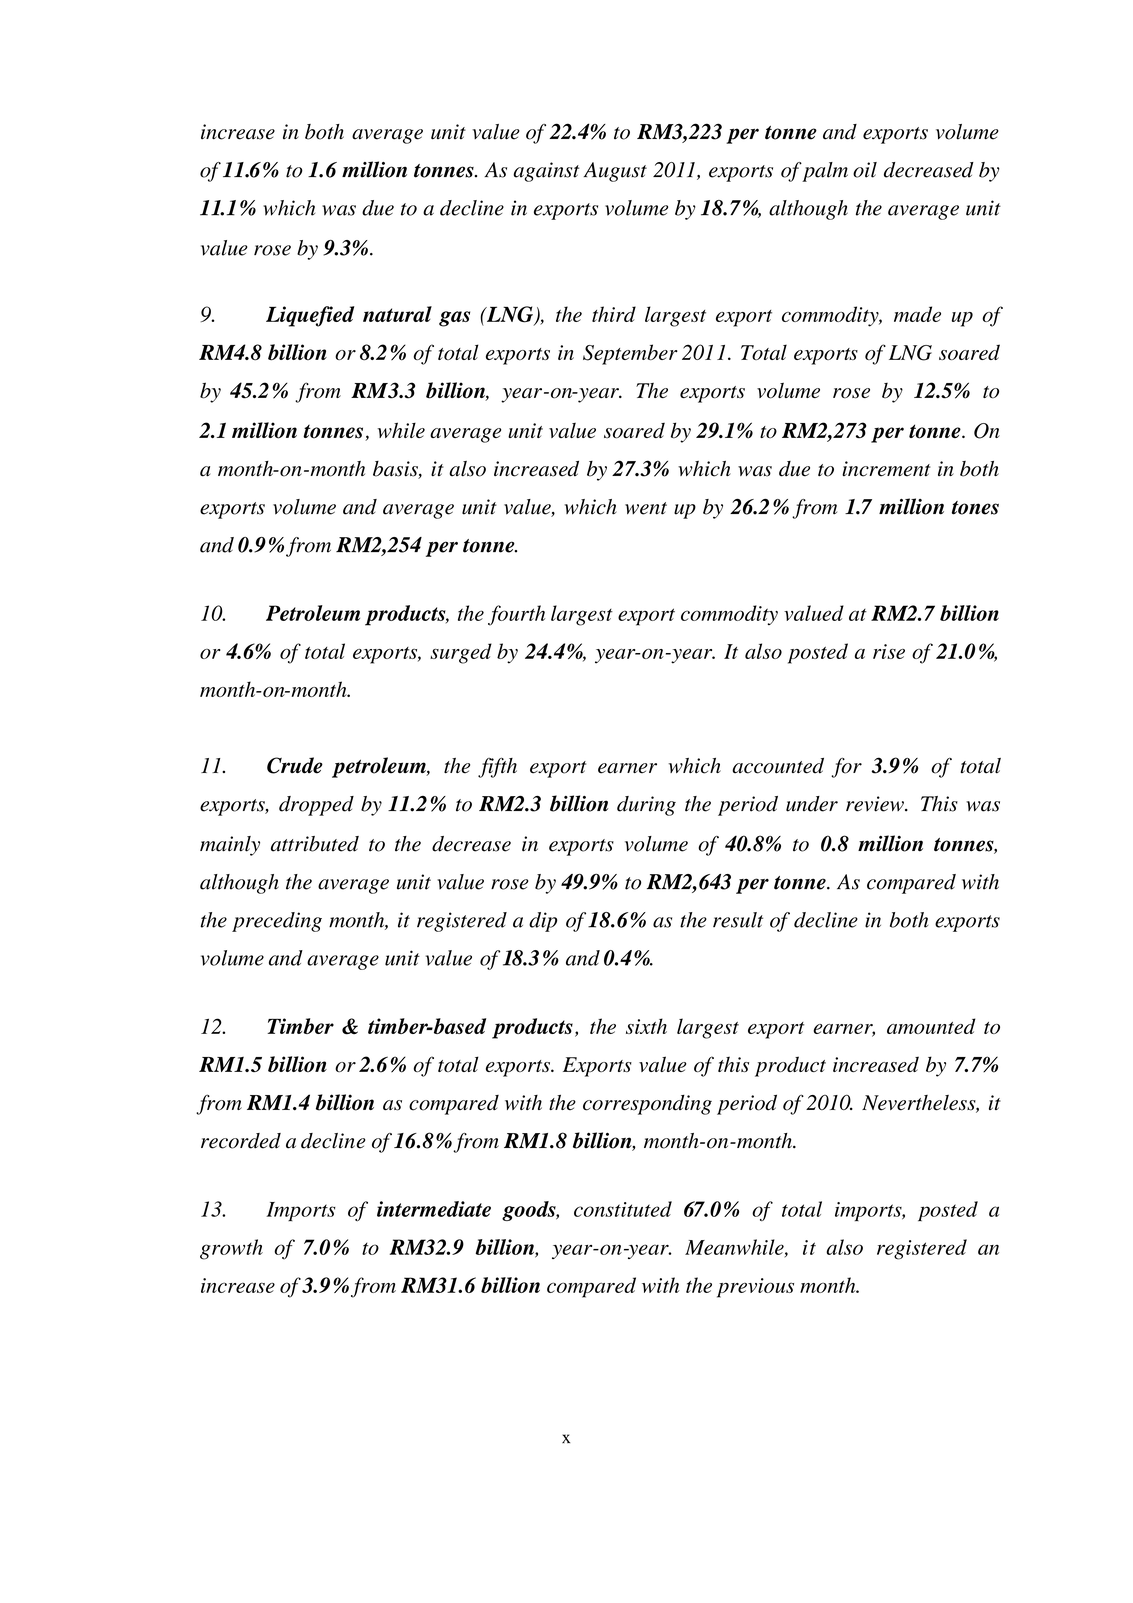 This page has height=1603, width=1133. I want to click on oil, so click(865, 170).
